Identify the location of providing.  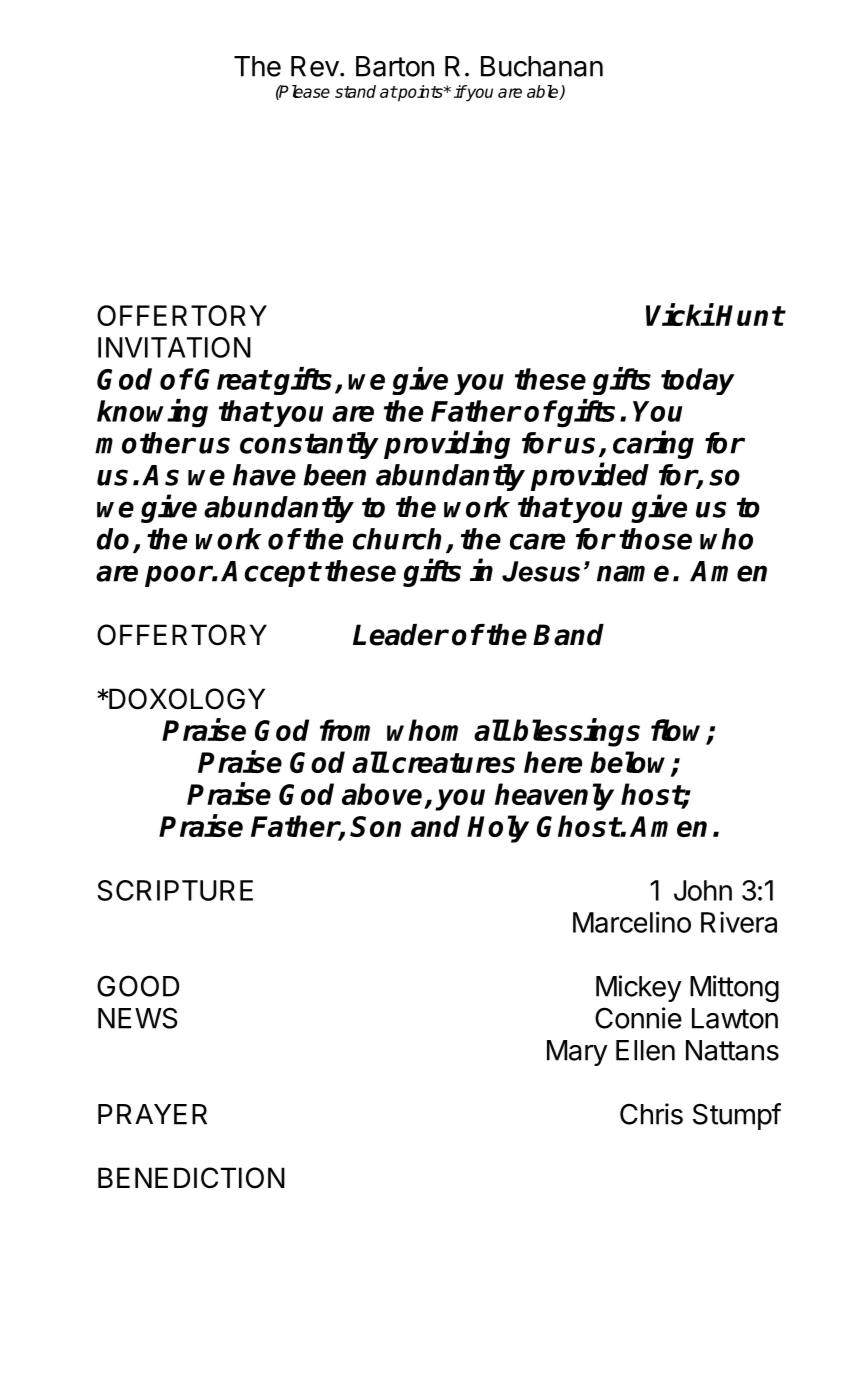
(447, 445).
